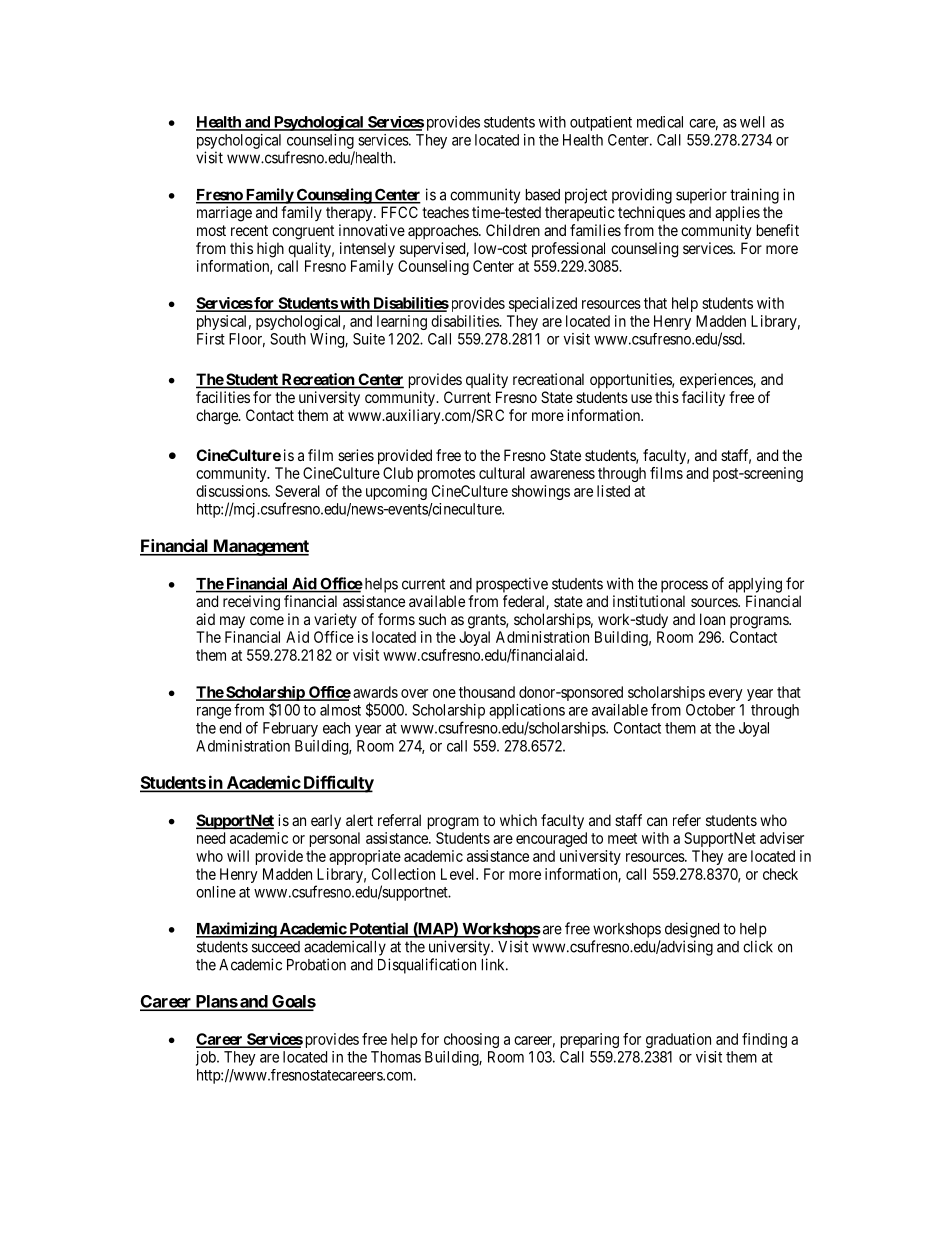  I want to click on receiving, so click(251, 603).
